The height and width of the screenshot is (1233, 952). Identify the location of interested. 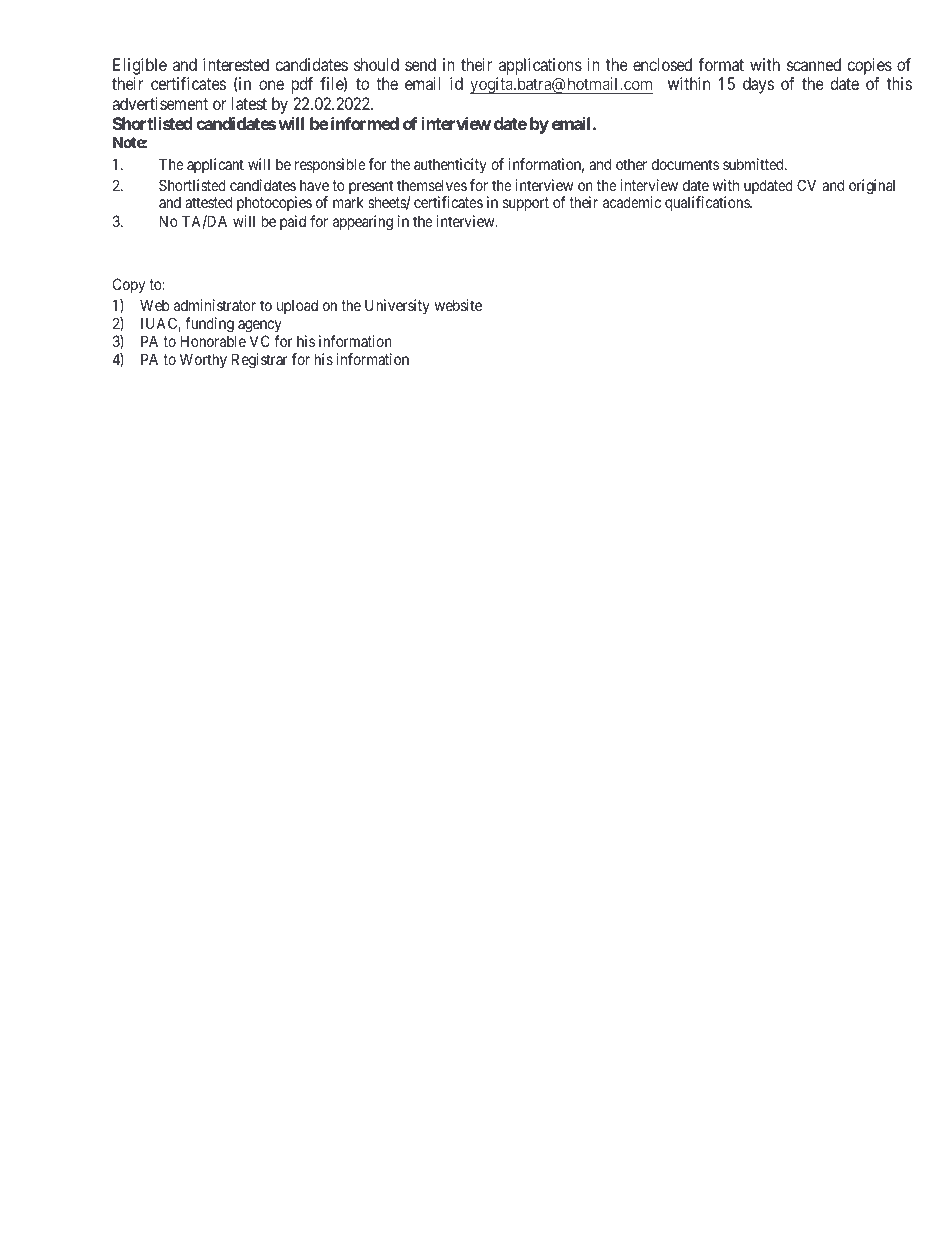
(236, 64).
